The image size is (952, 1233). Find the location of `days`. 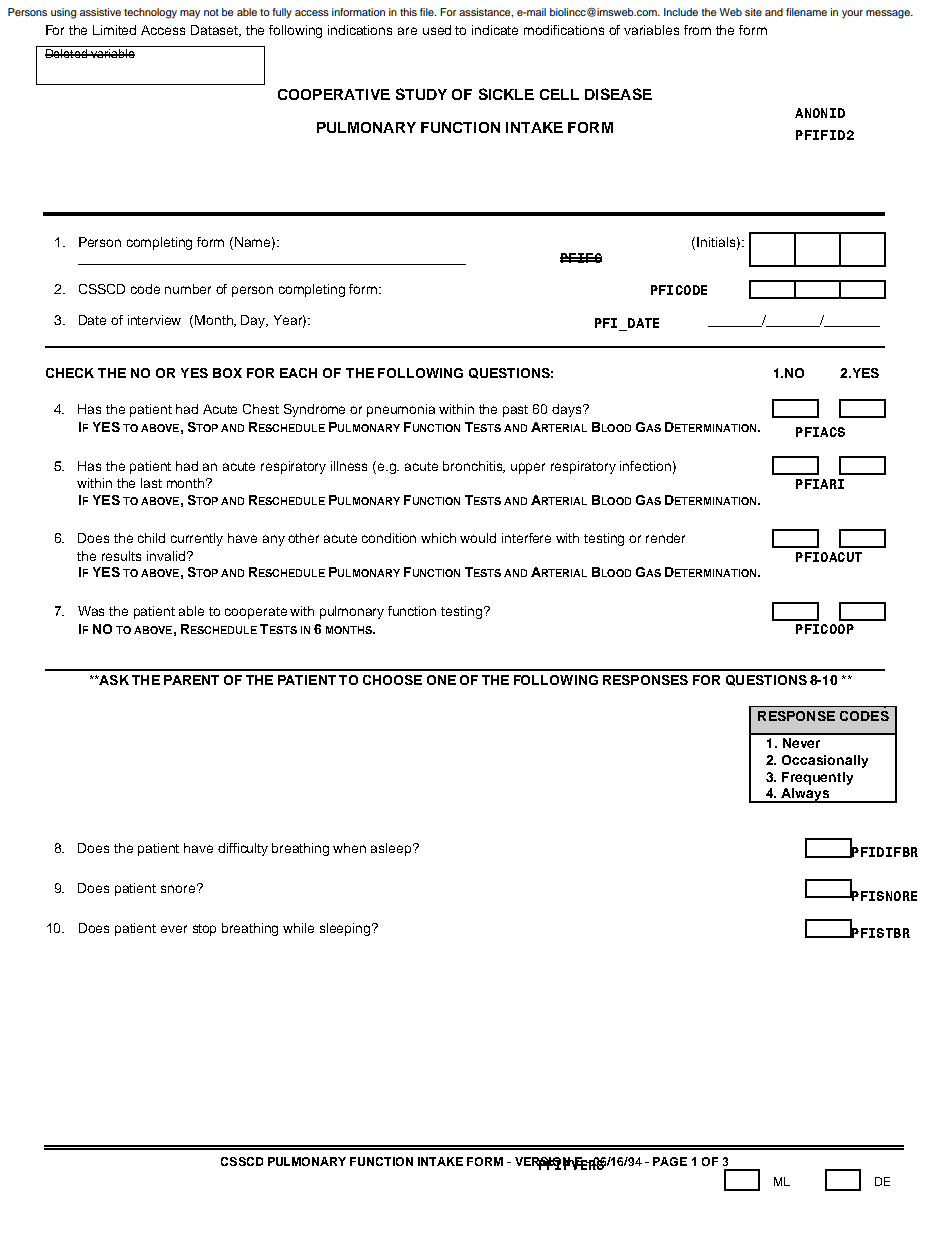

days is located at coordinates (568, 410).
